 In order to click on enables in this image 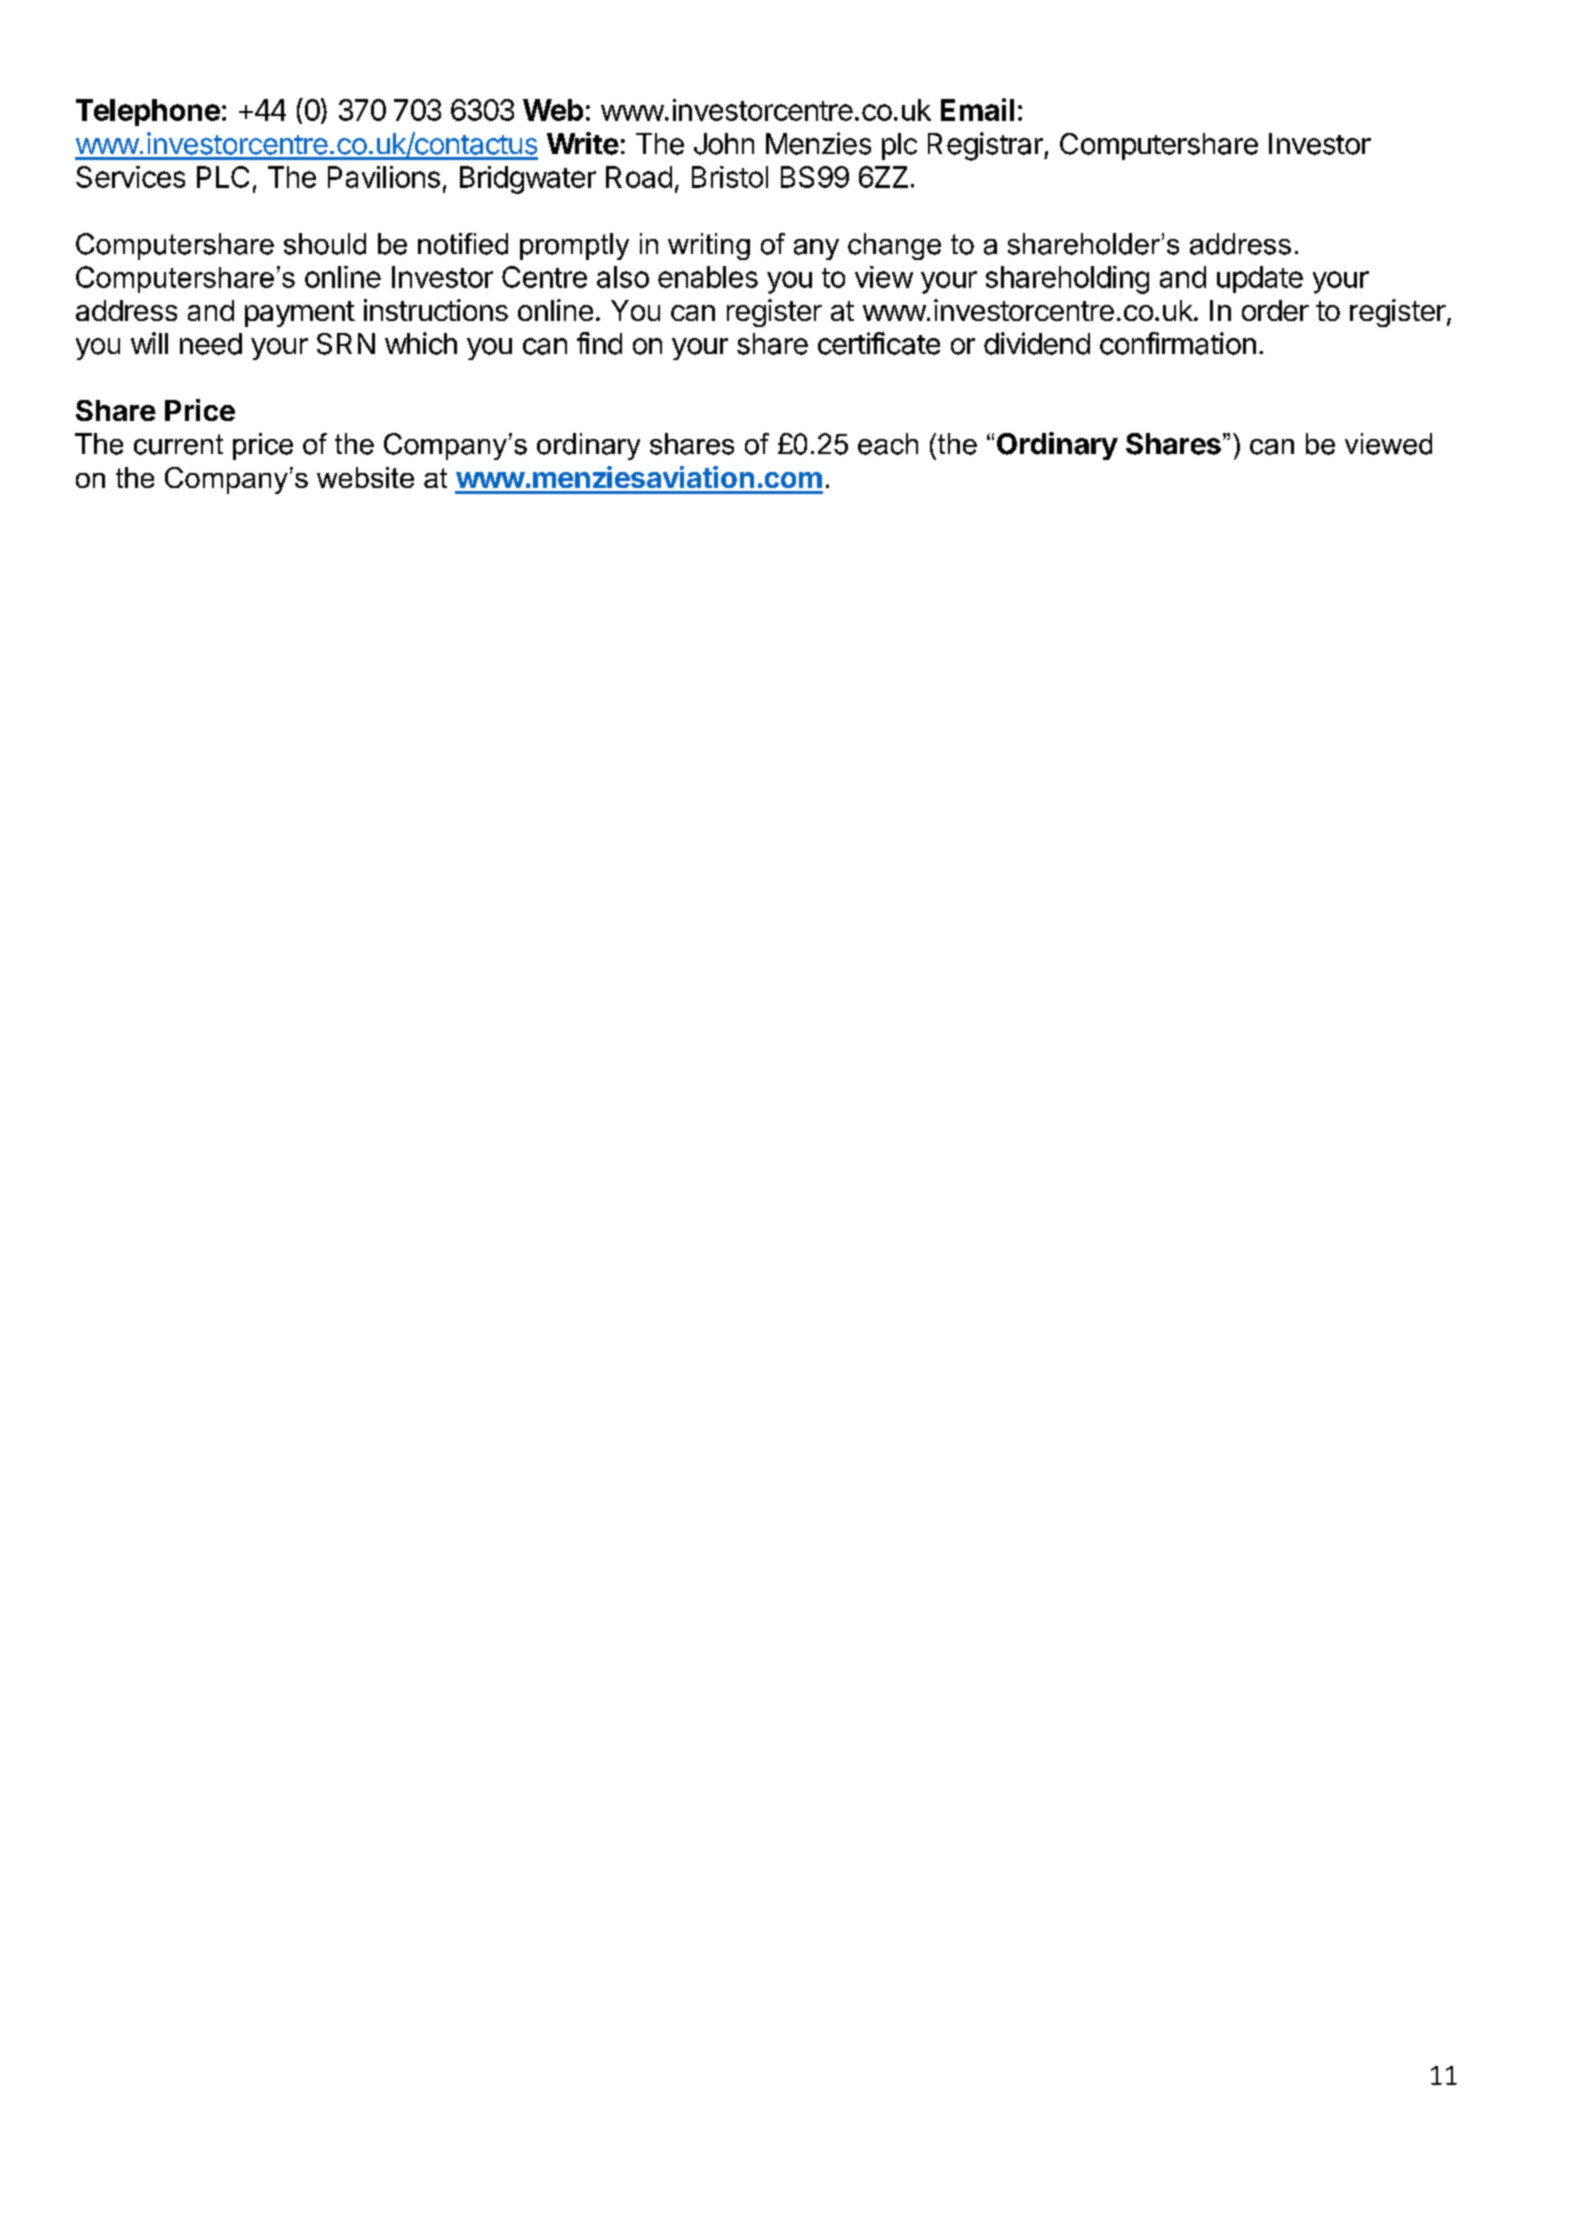, I will do `click(708, 277)`.
